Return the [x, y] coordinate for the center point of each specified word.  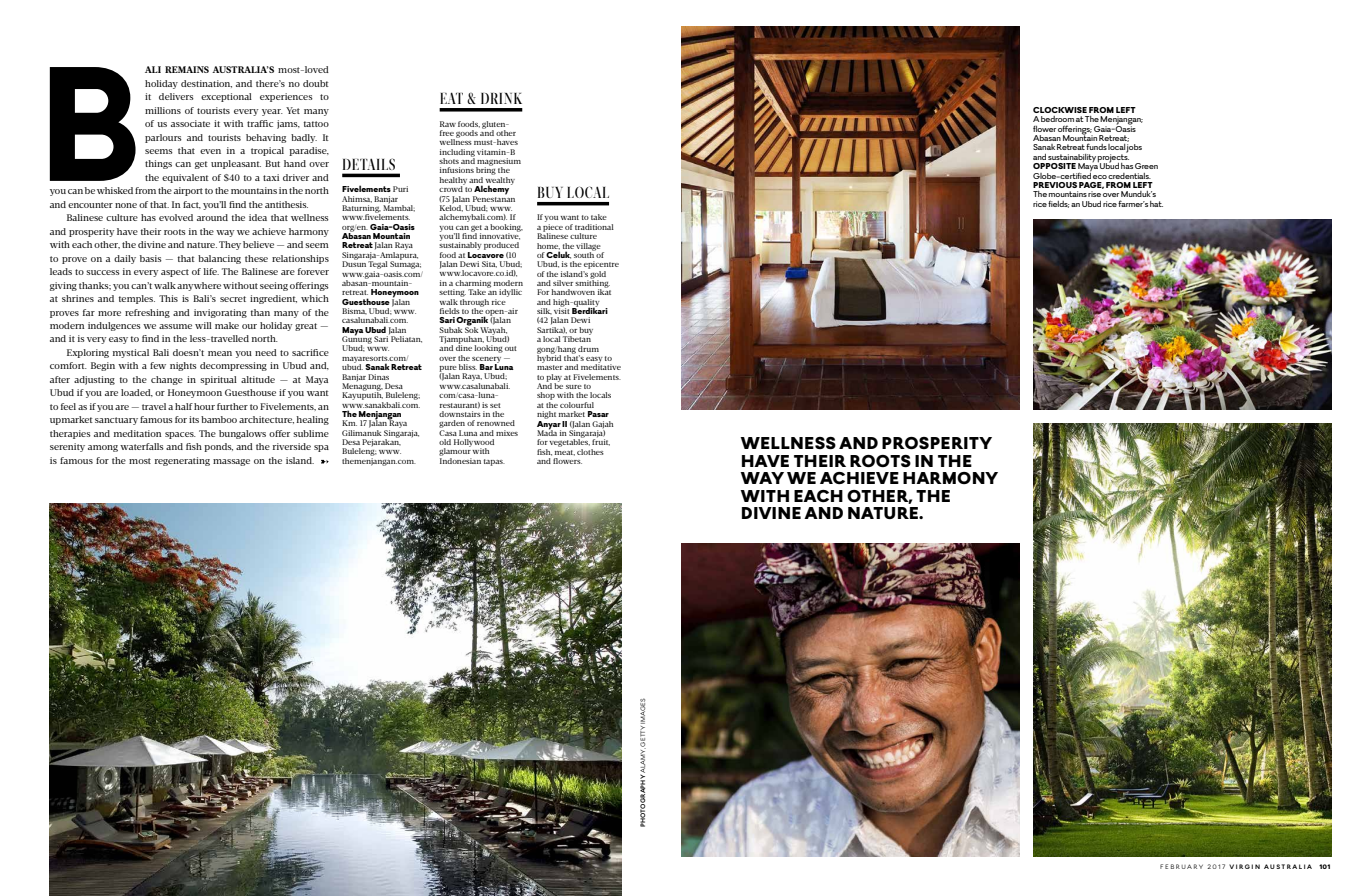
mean [220, 353]
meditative [601, 366]
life [211, 271]
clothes [590, 452]
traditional [594, 227]
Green [1146, 166]
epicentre [601, 265]
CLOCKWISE [1060, 110]
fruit [601, 441]
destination [206, 84]
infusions [457, 170]
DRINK [501, 98]
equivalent [185, 178]
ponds [218, 447]
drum [588, 349]
